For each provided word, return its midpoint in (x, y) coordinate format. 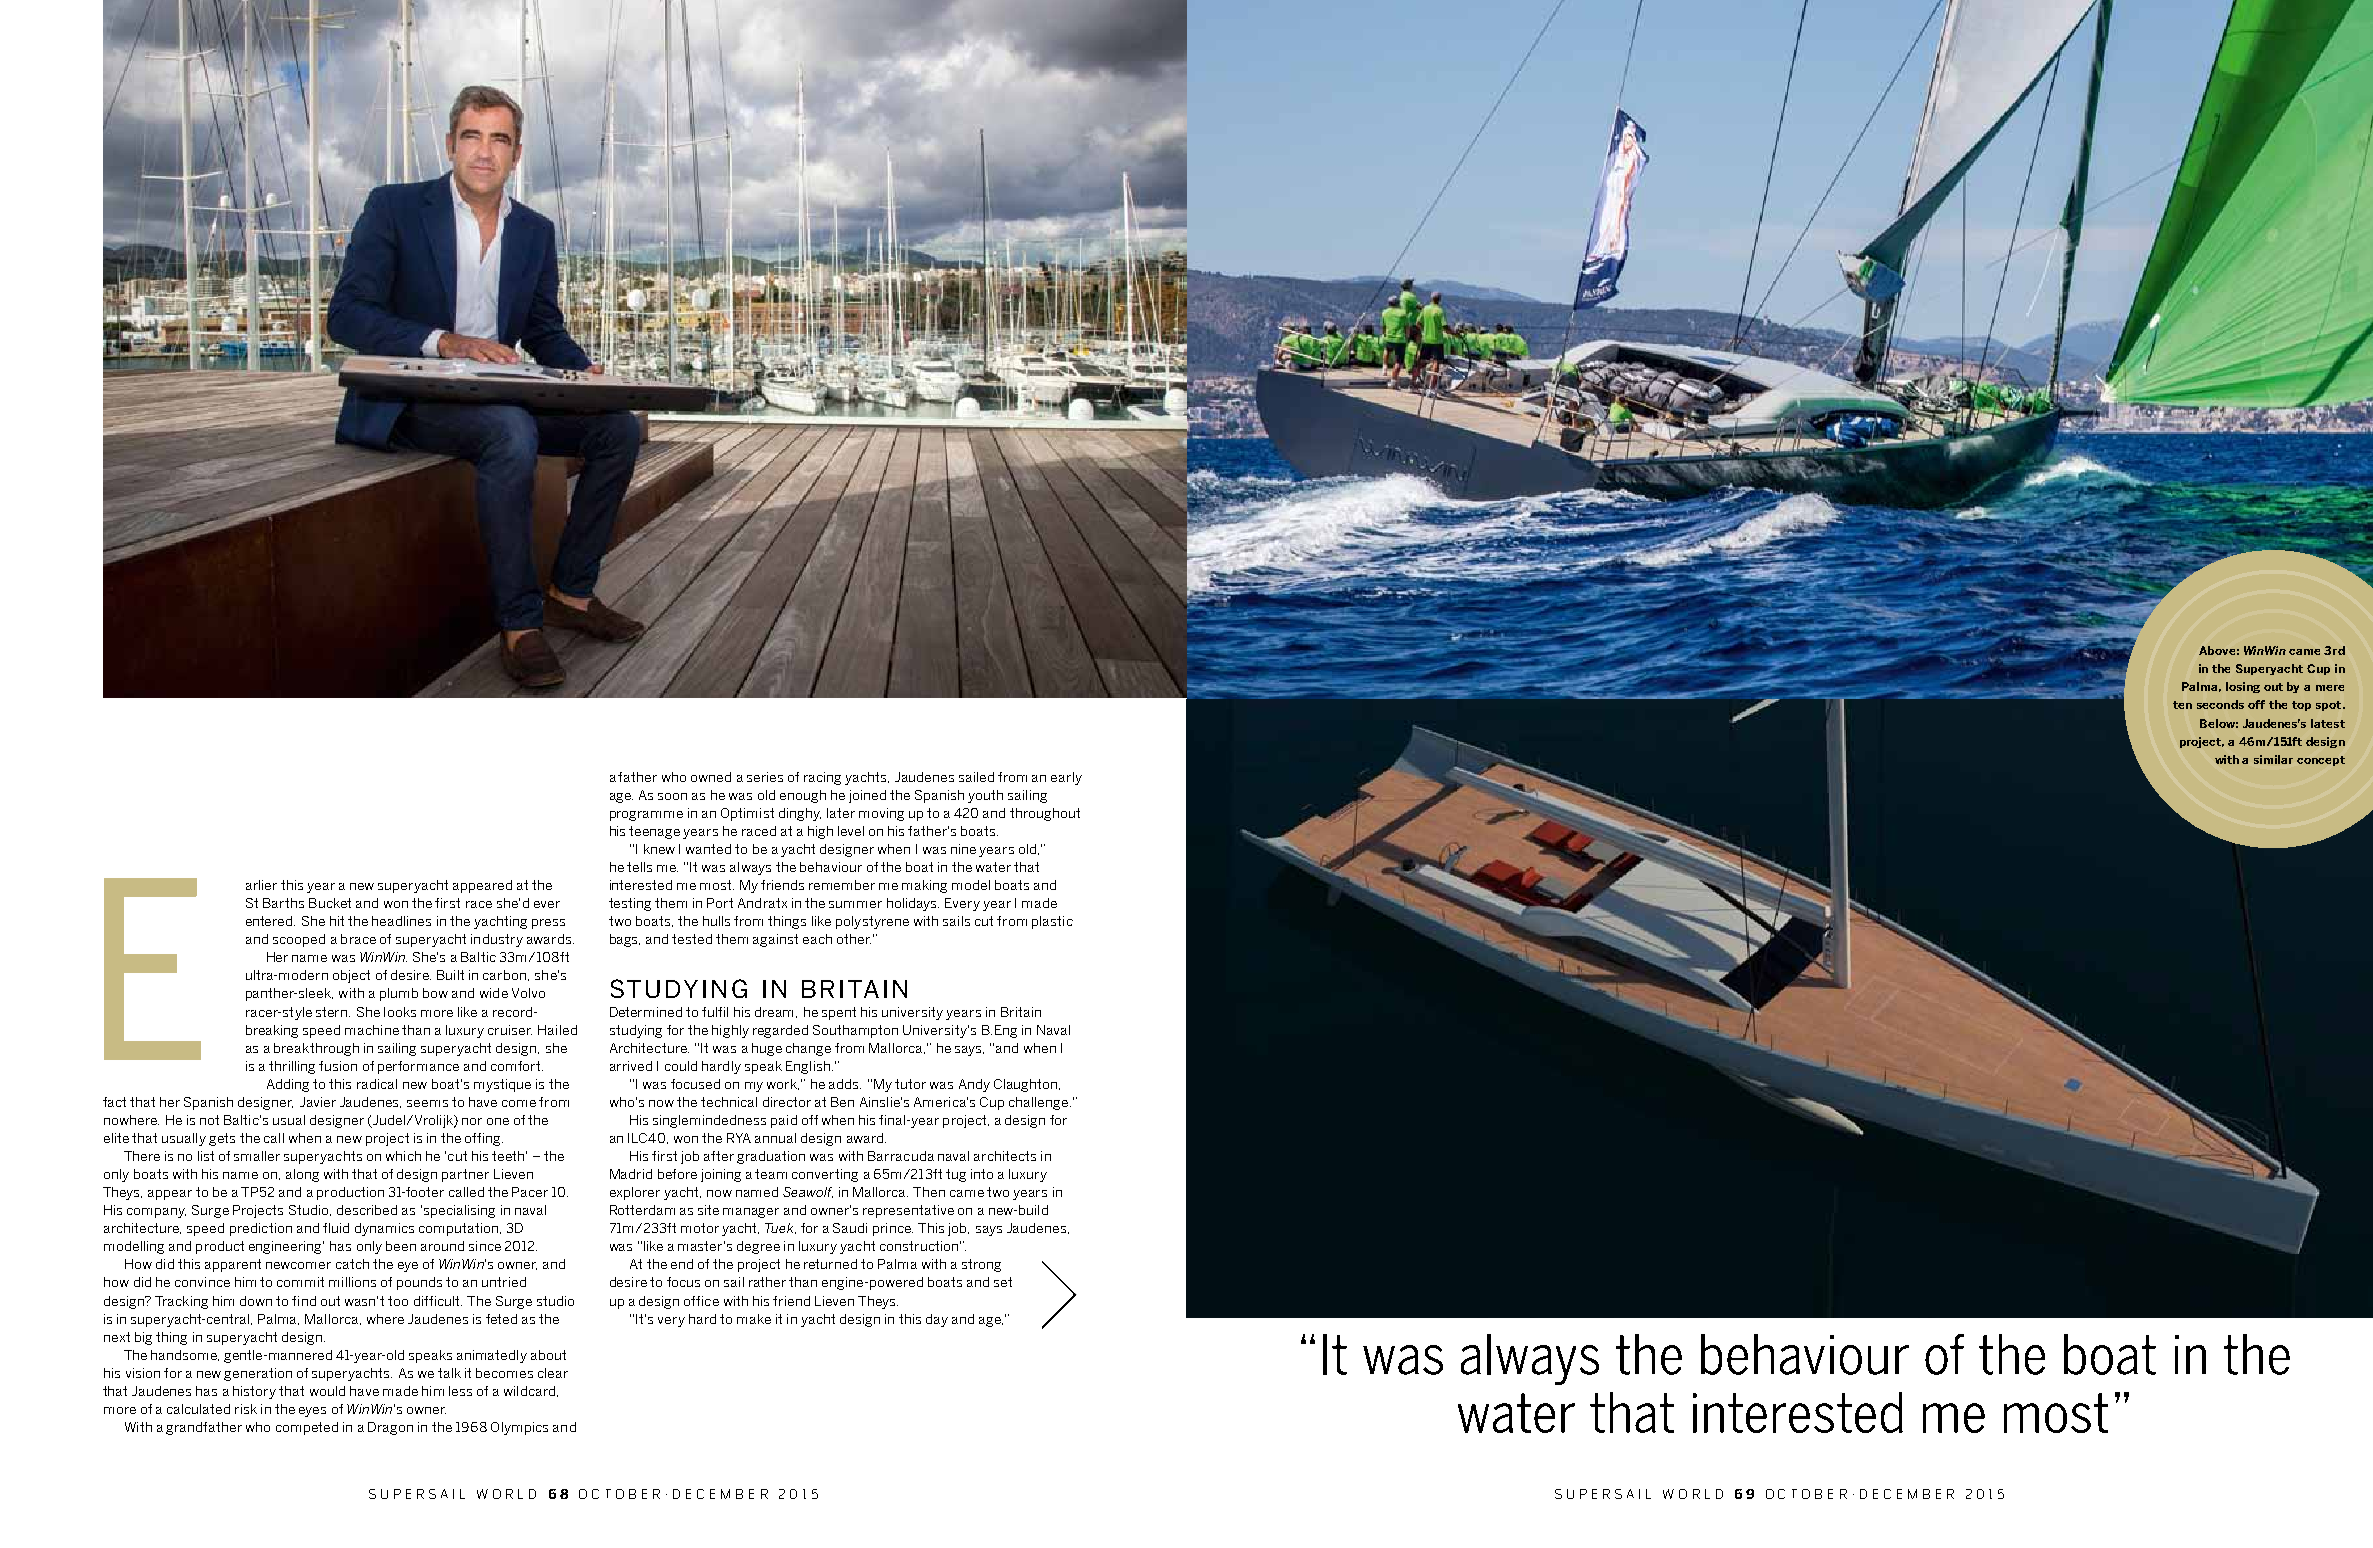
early (1066, 778)
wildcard (531, 1391)
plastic (1052, 922)
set (1003, 1282)
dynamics (384, 1229)
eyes (312, 1412)
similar (2273, 759)
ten (2182, 705)
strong (981, 1265)
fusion (338, 1066)
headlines (401, 921)
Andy (974, 1085)
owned (711, 777)
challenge (1040, 1103)
